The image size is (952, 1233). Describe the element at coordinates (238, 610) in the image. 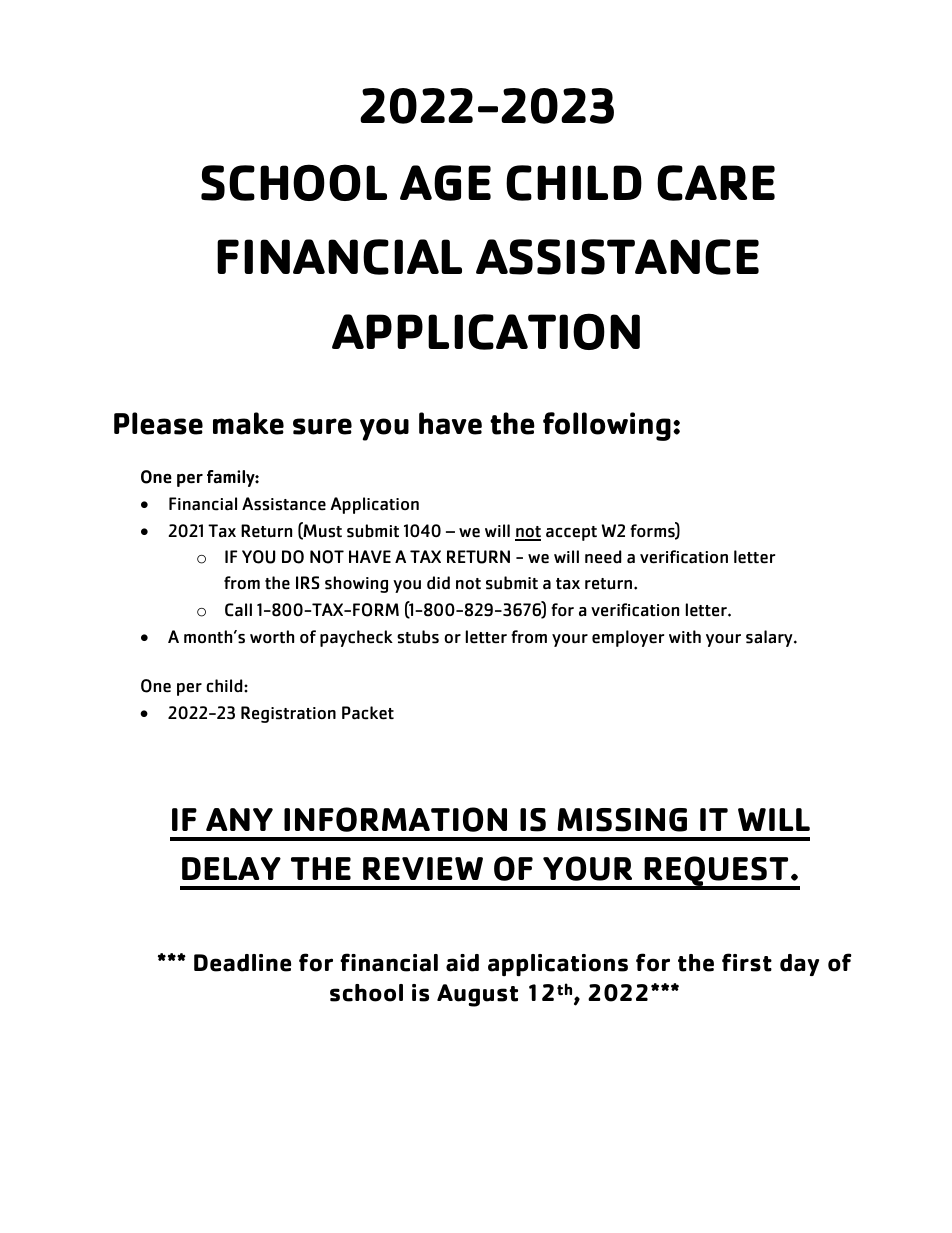

I see `Call` at that location.
